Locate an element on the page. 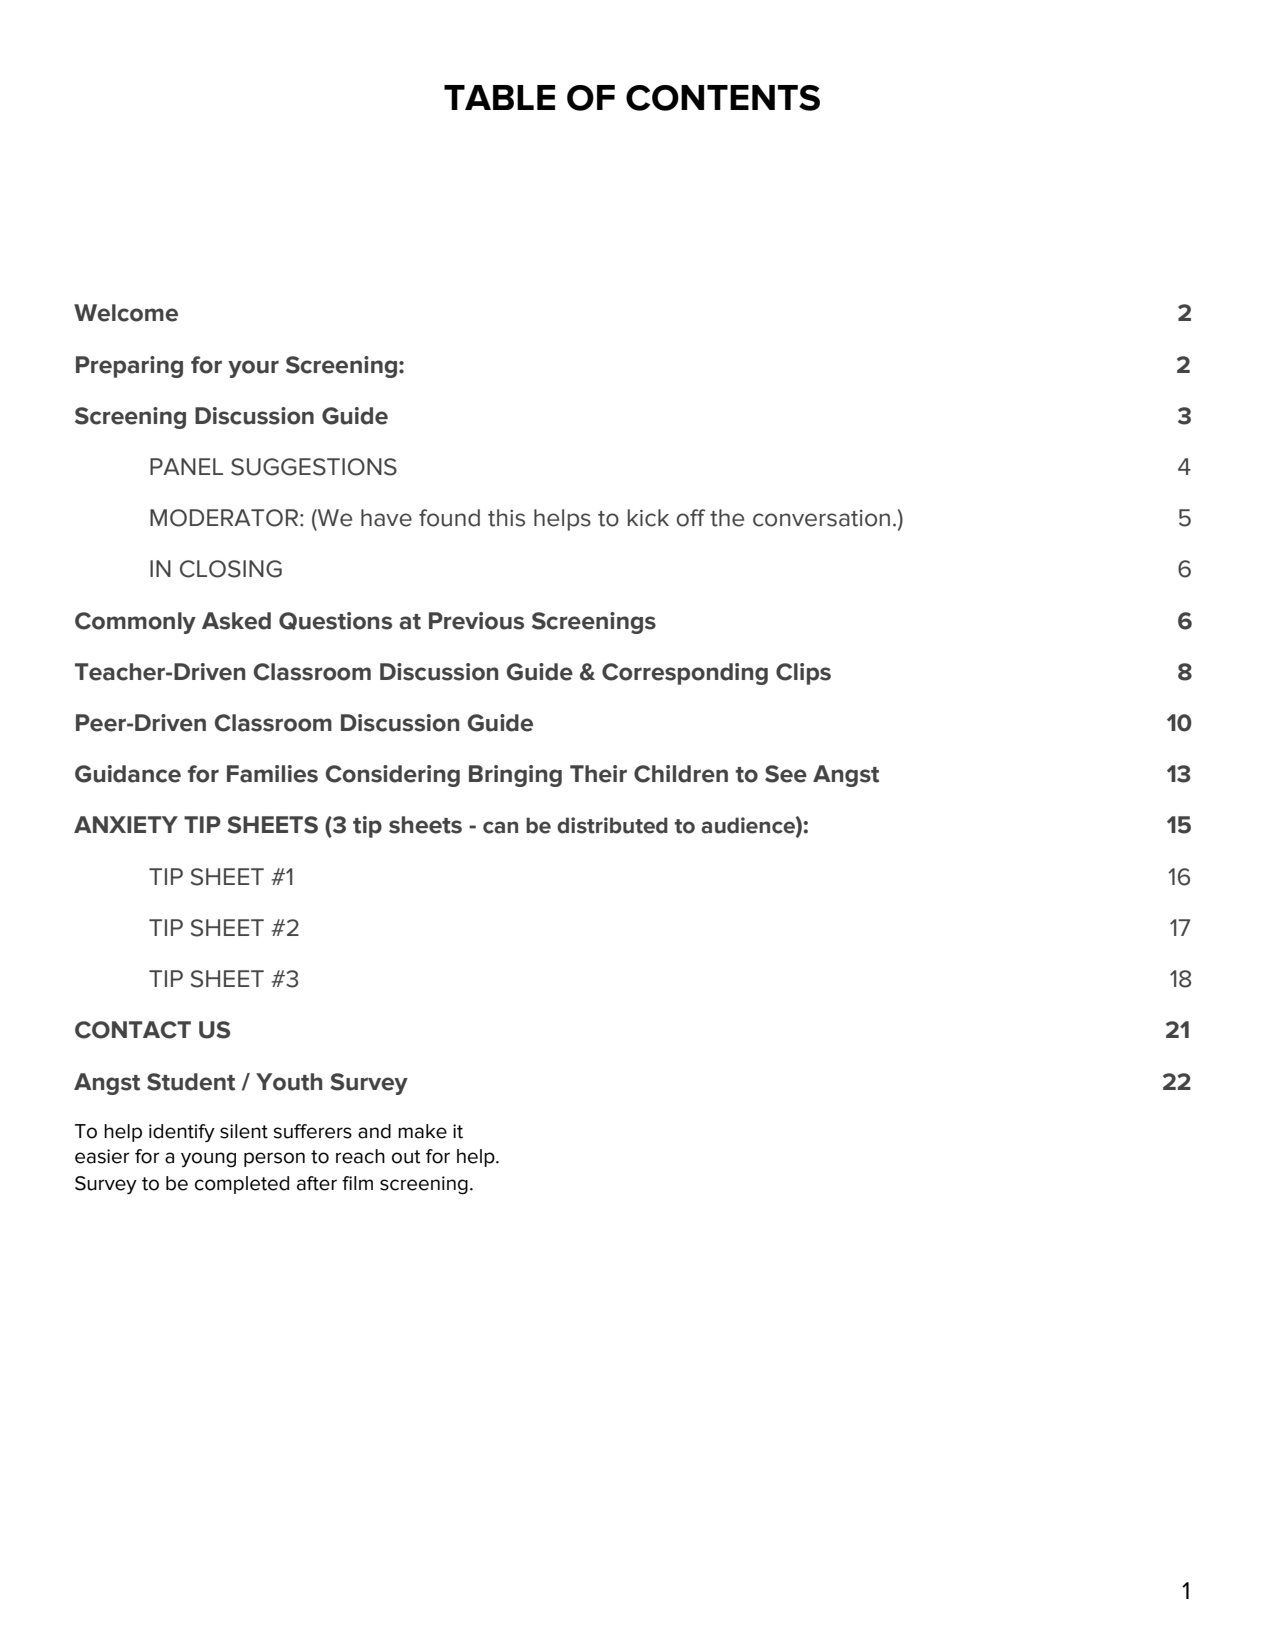  TABLE is located at coordinates (499, 97).
